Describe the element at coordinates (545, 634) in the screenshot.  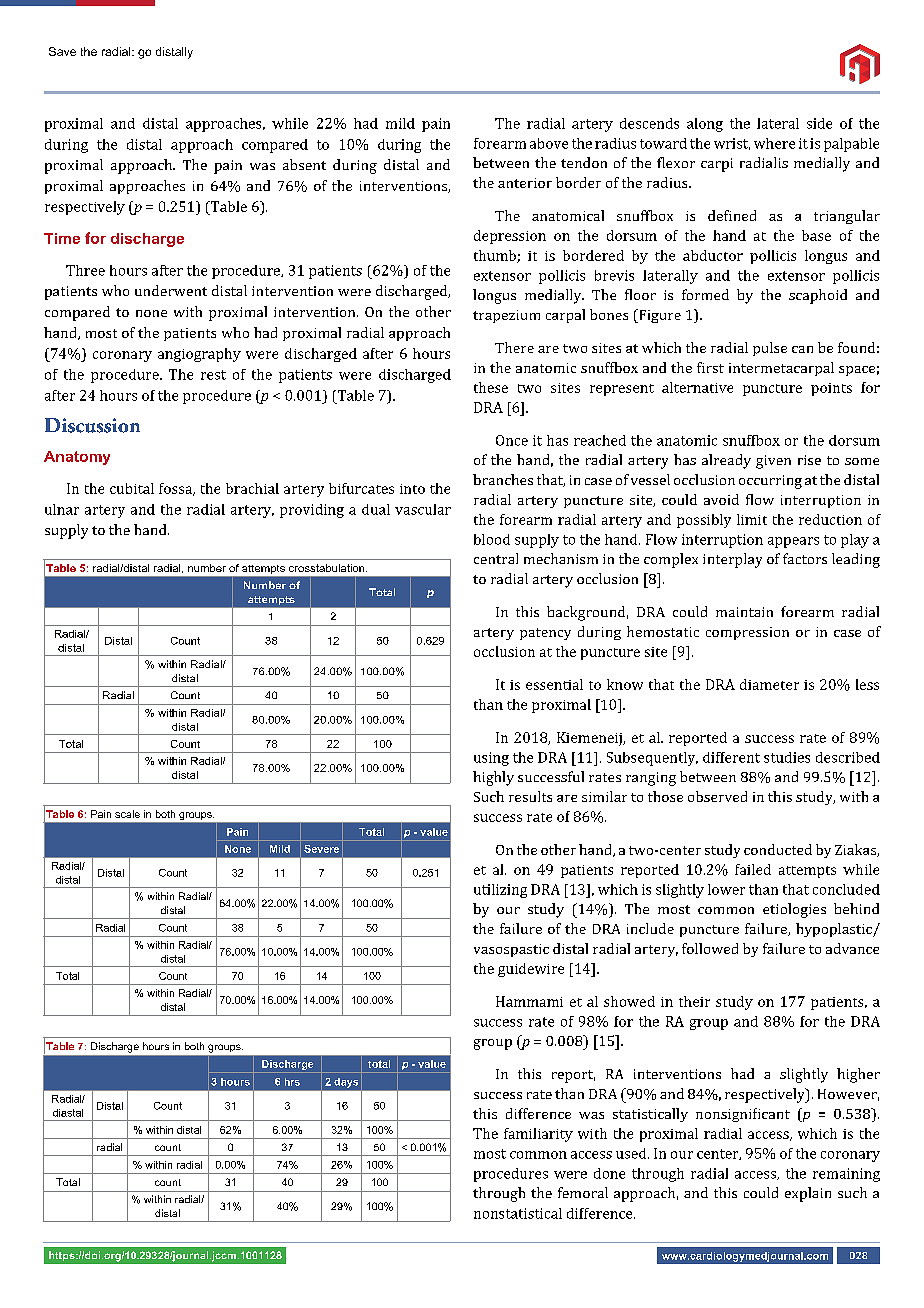
I see `patency` at that location.
